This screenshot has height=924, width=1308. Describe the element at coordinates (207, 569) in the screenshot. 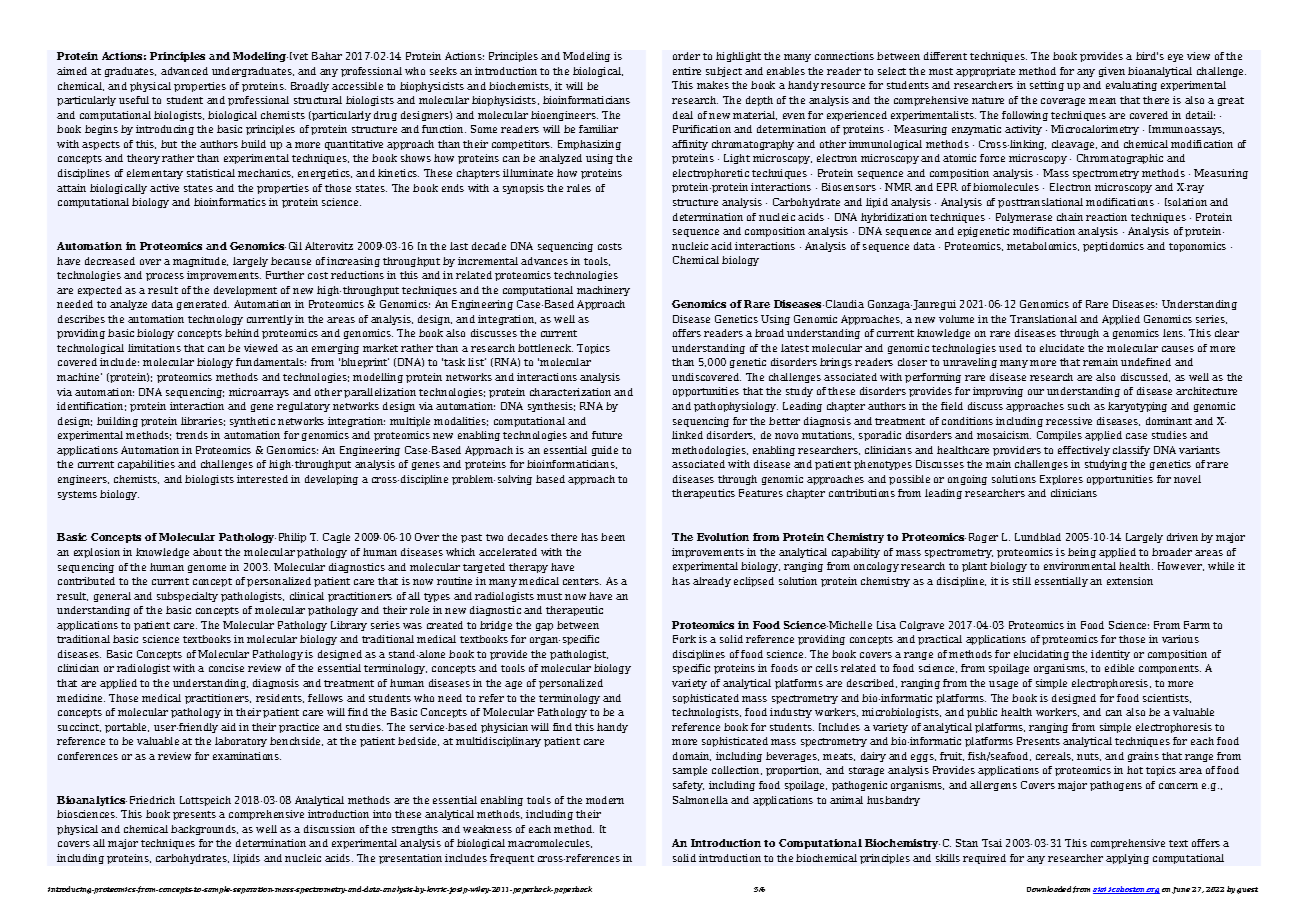

I see `genome` at that location.
